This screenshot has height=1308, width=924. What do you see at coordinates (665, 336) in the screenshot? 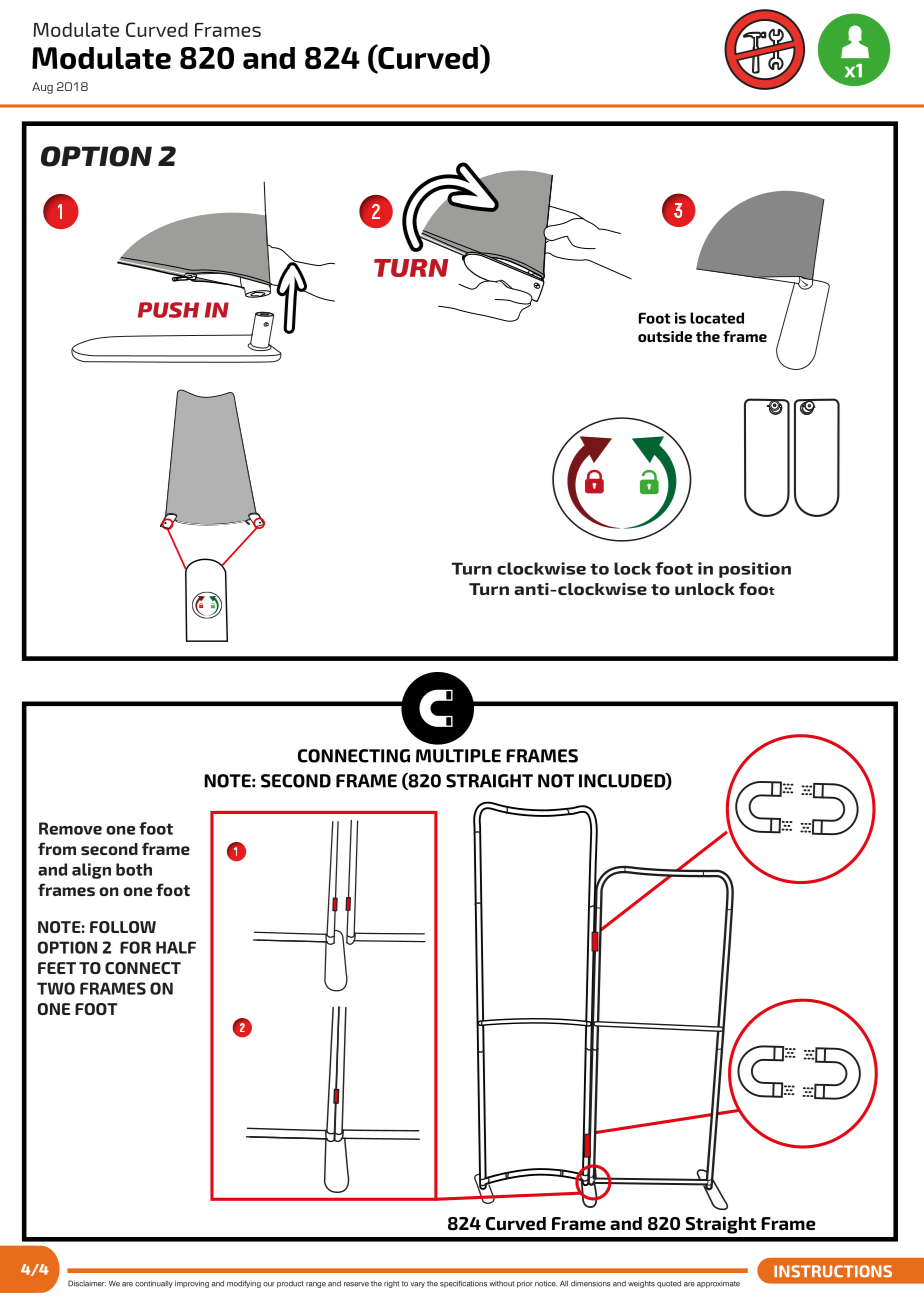
I see `outside` at bounding box center [665, 336].
